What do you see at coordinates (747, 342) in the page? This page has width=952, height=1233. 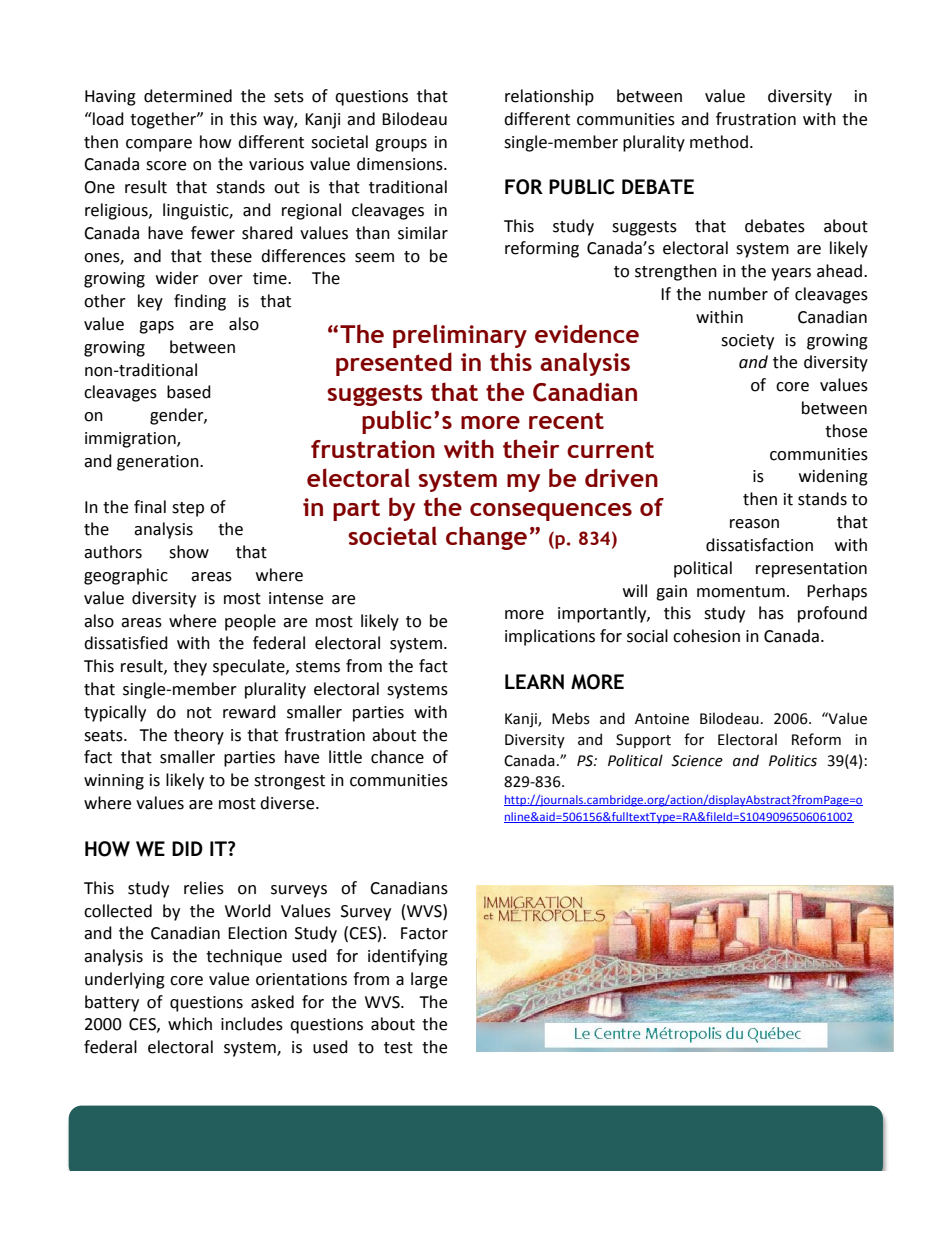 I see `society` at bounding box center [747, 342].
